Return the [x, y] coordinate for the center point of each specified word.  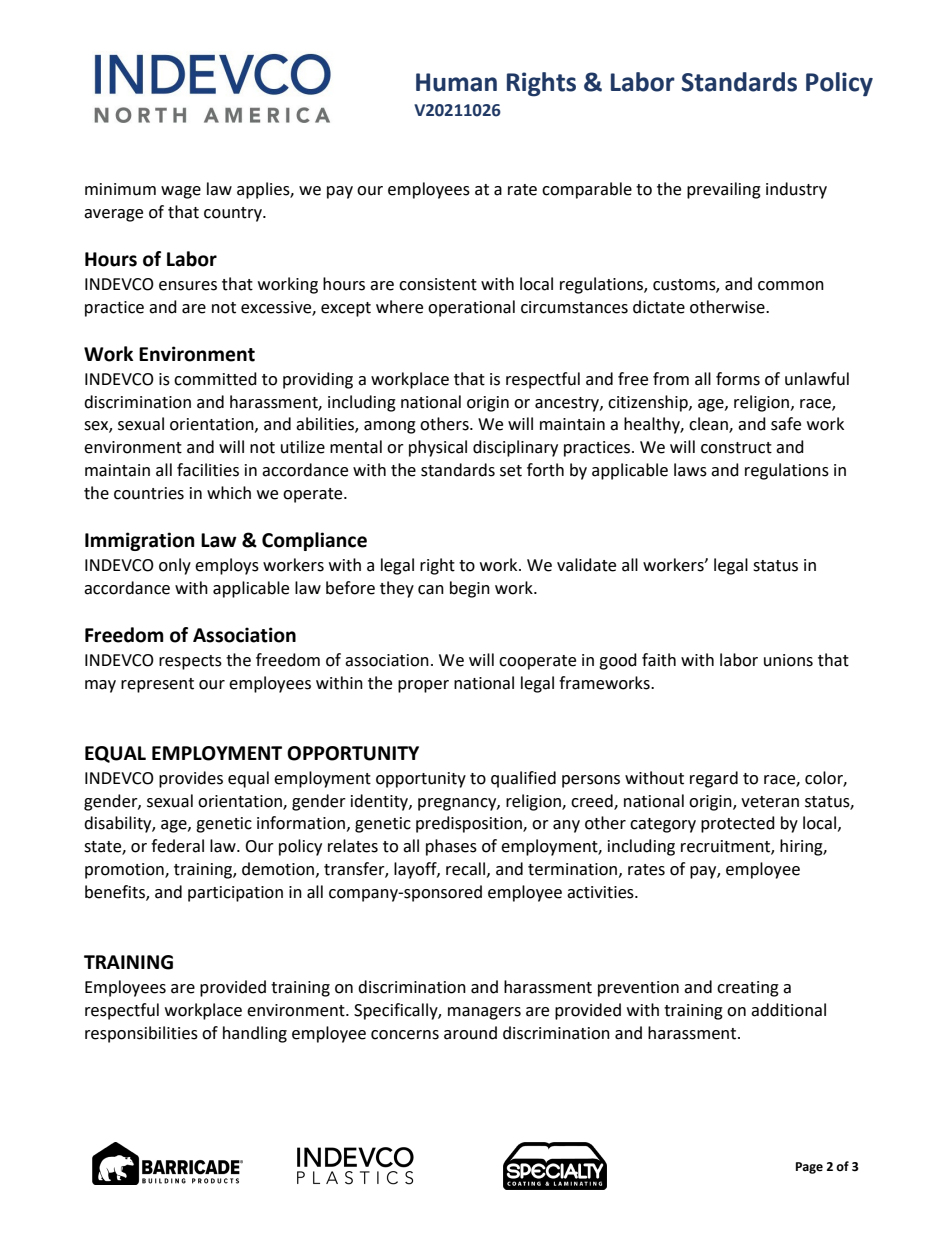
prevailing [724, 190]
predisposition [470, 824]
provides [191, 779]
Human [456, 82]
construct [736, 448]
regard [714, 779]
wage [181, 192]
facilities [208, 470]
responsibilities [141, 1034]
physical [438, 448]
